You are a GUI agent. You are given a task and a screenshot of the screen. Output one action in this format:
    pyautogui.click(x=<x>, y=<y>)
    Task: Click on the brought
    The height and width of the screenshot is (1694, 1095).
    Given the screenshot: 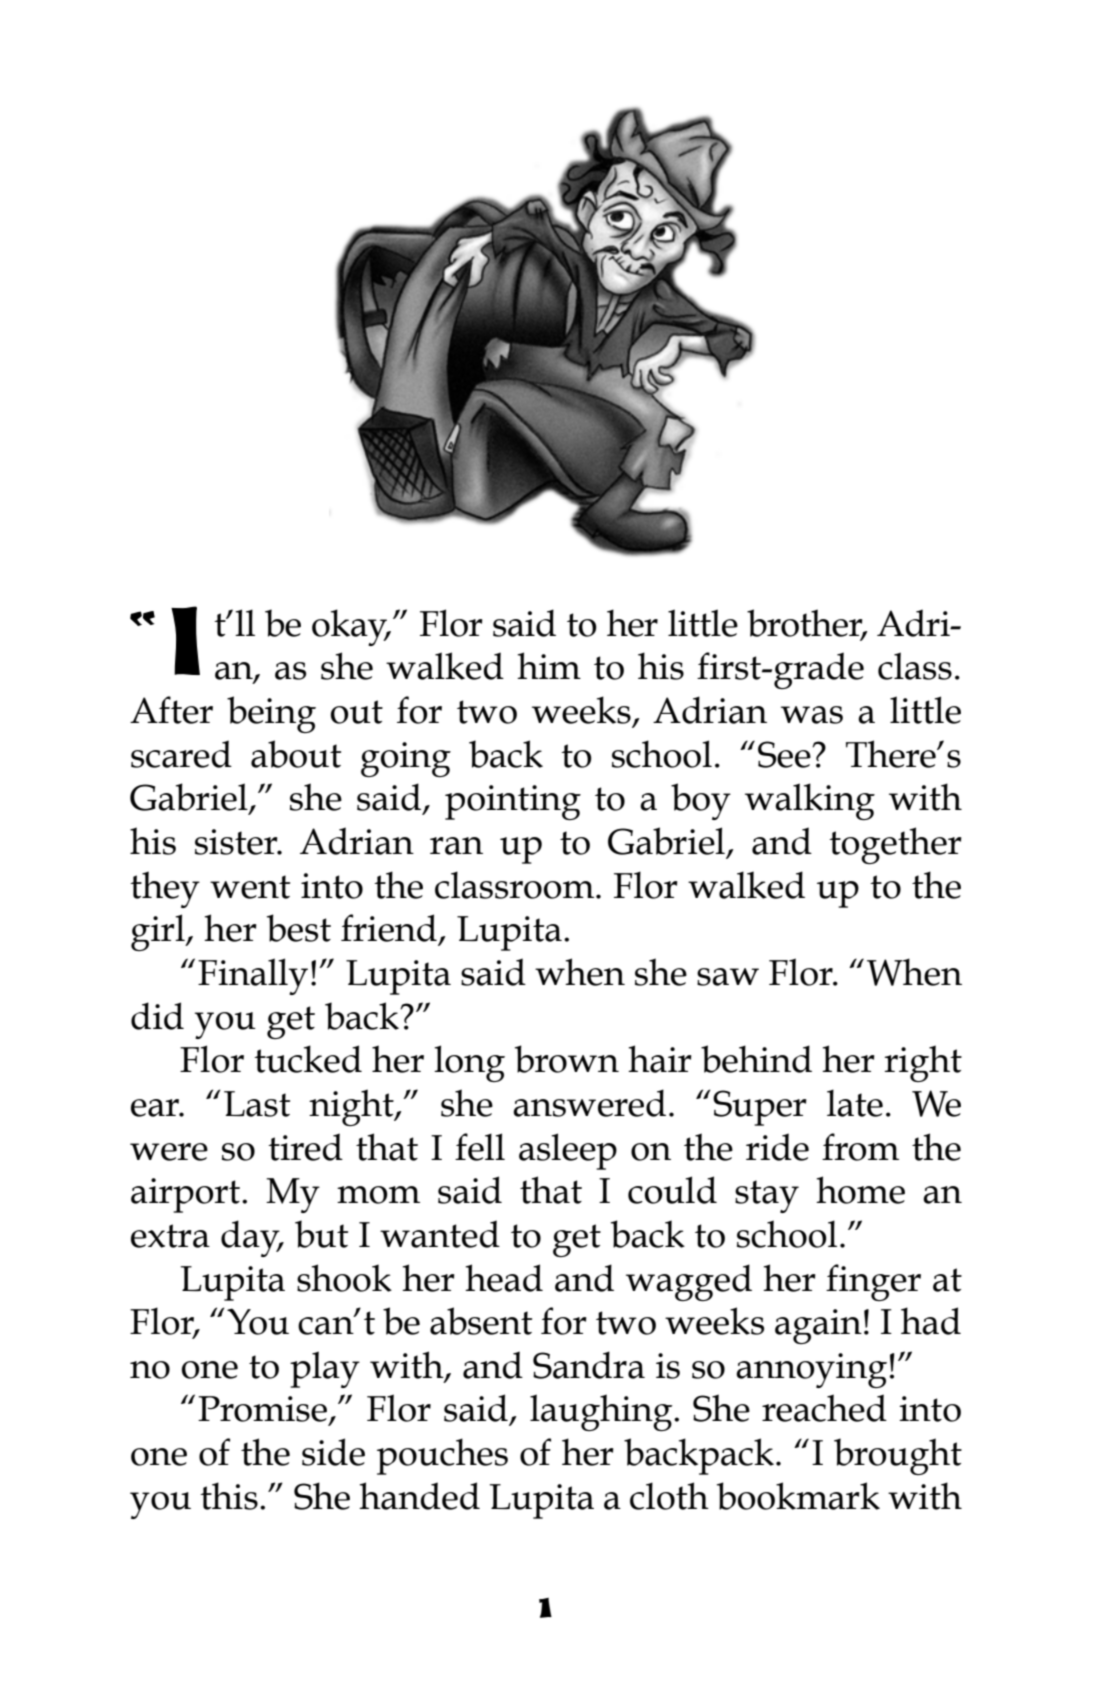 What is the action you would take?
    pyautogui.click(x=898, y=1456)
